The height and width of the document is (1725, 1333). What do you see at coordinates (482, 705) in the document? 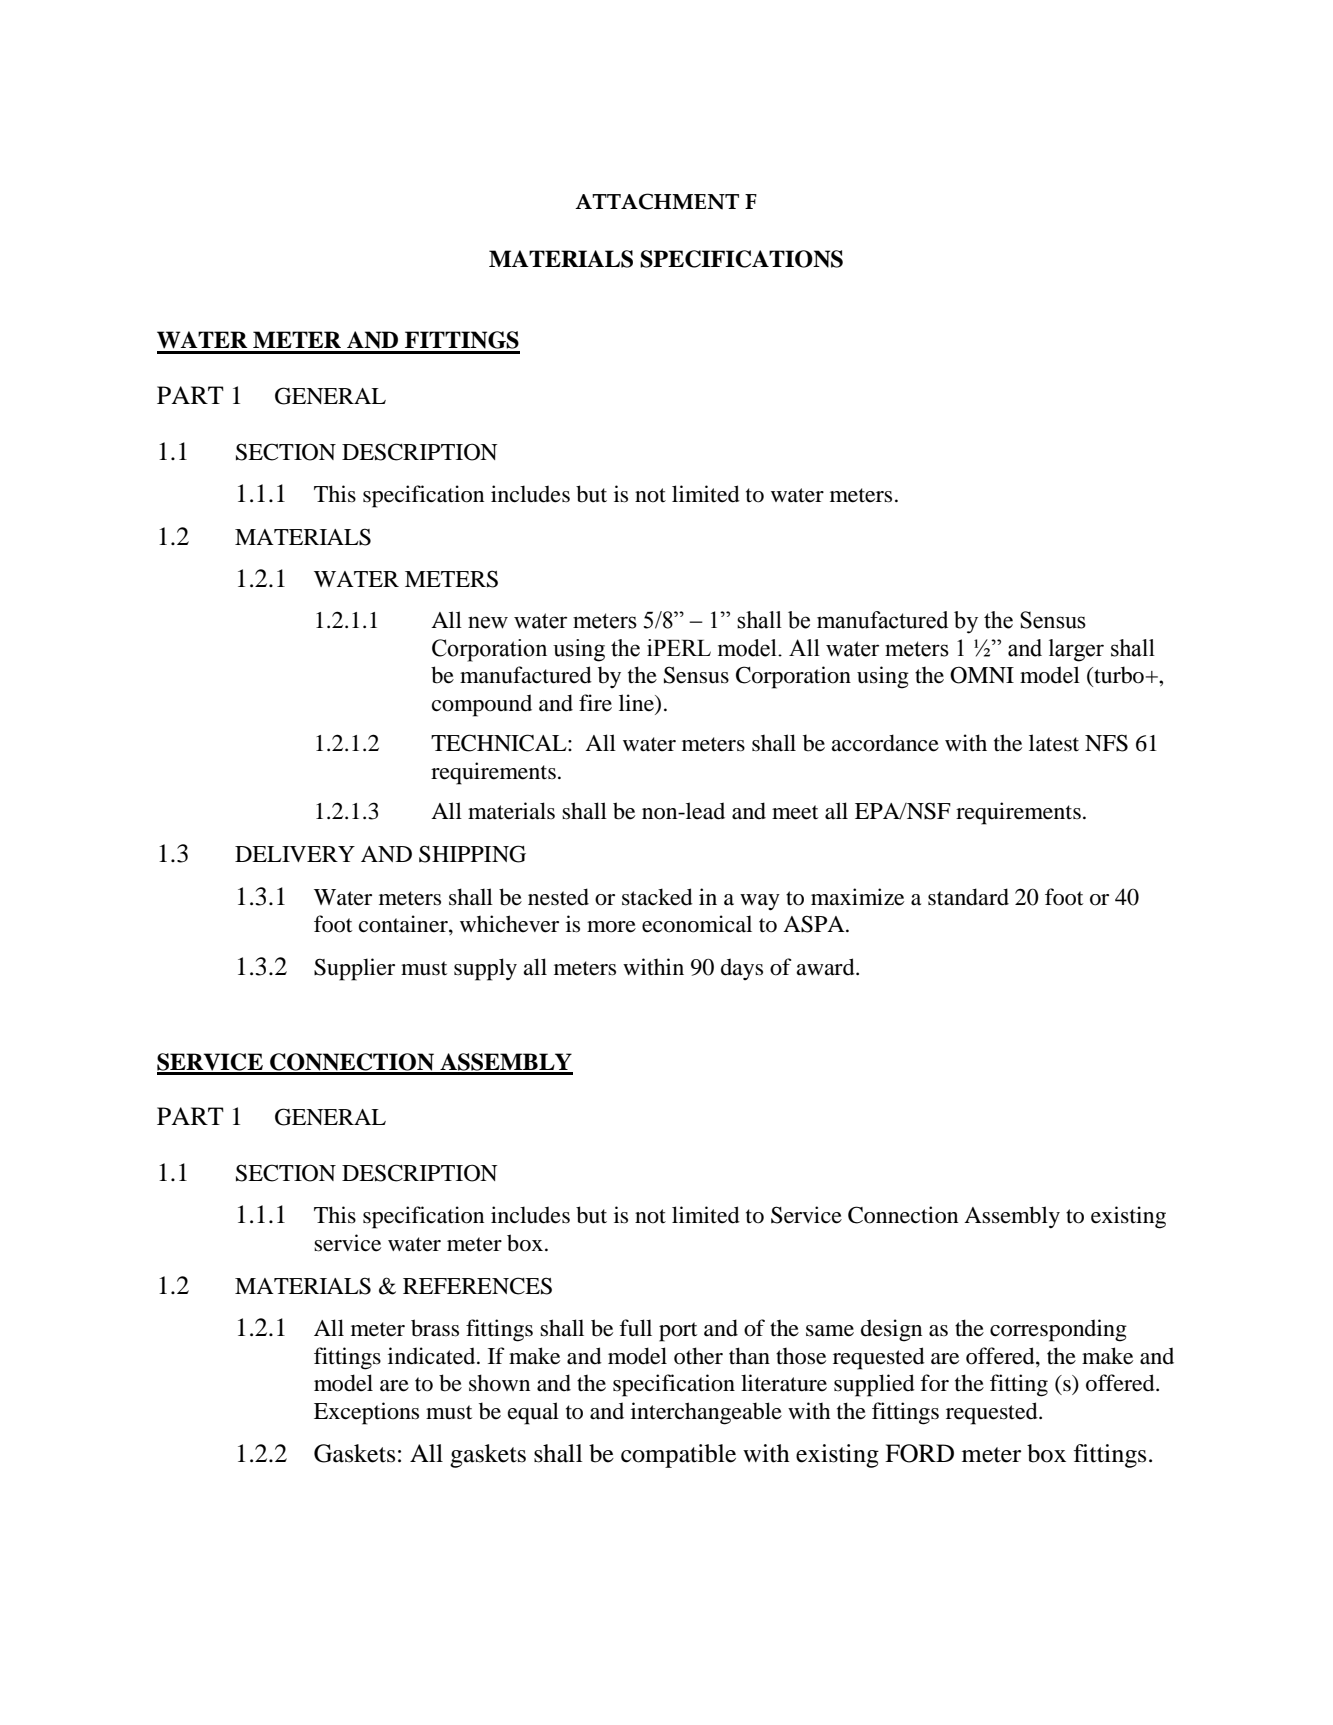
I see `compound` at bounding box center [482, 705].
